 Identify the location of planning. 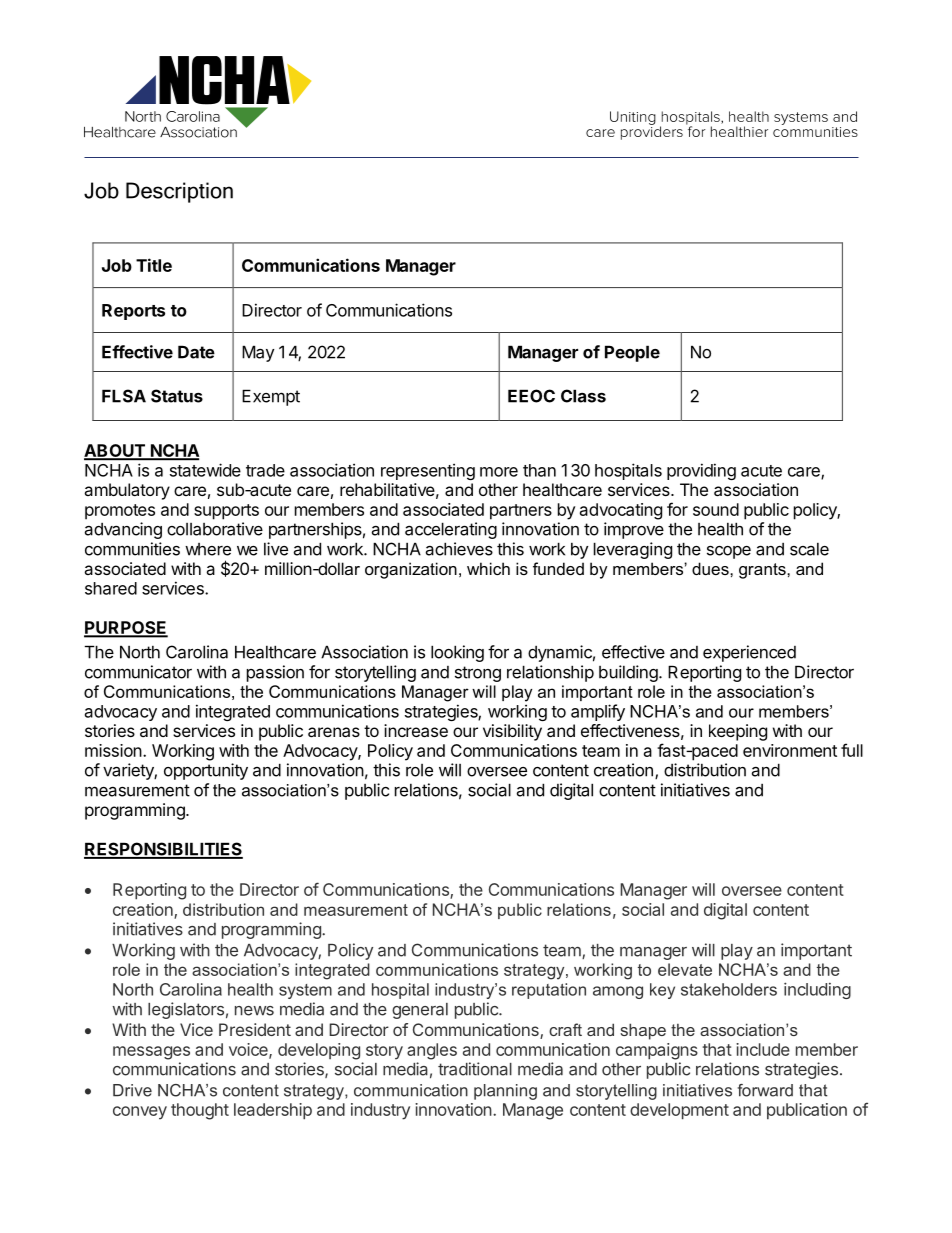
(505, 1092).
